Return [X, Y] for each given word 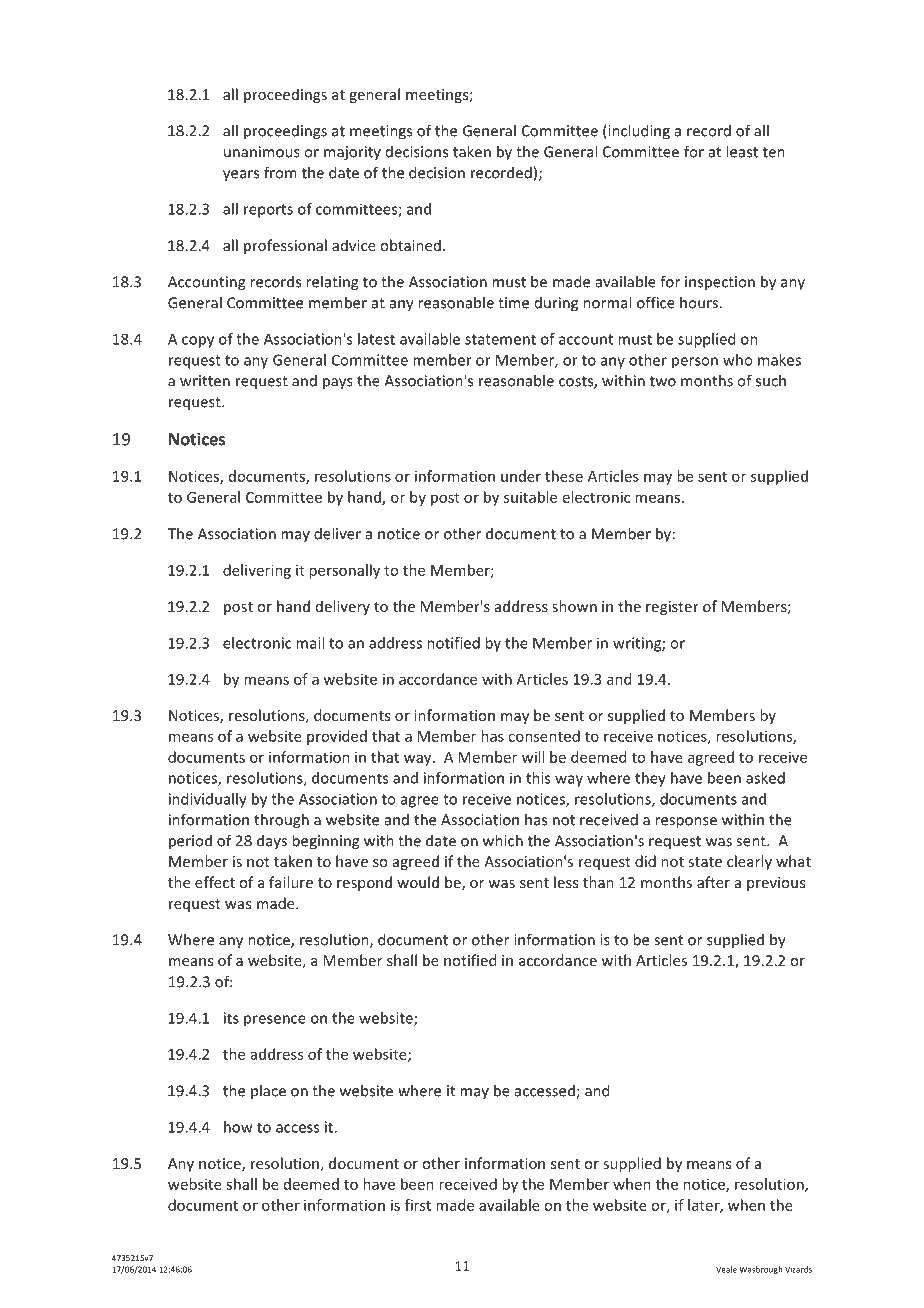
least [742, 151]
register [672, 608]
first [418, 1205]
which [503, 840]
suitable [530, 497]
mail [310, 643]
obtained [410, 245]
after [713, 882]
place [268, 1091]
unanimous [262, 152]
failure [291, 882]
